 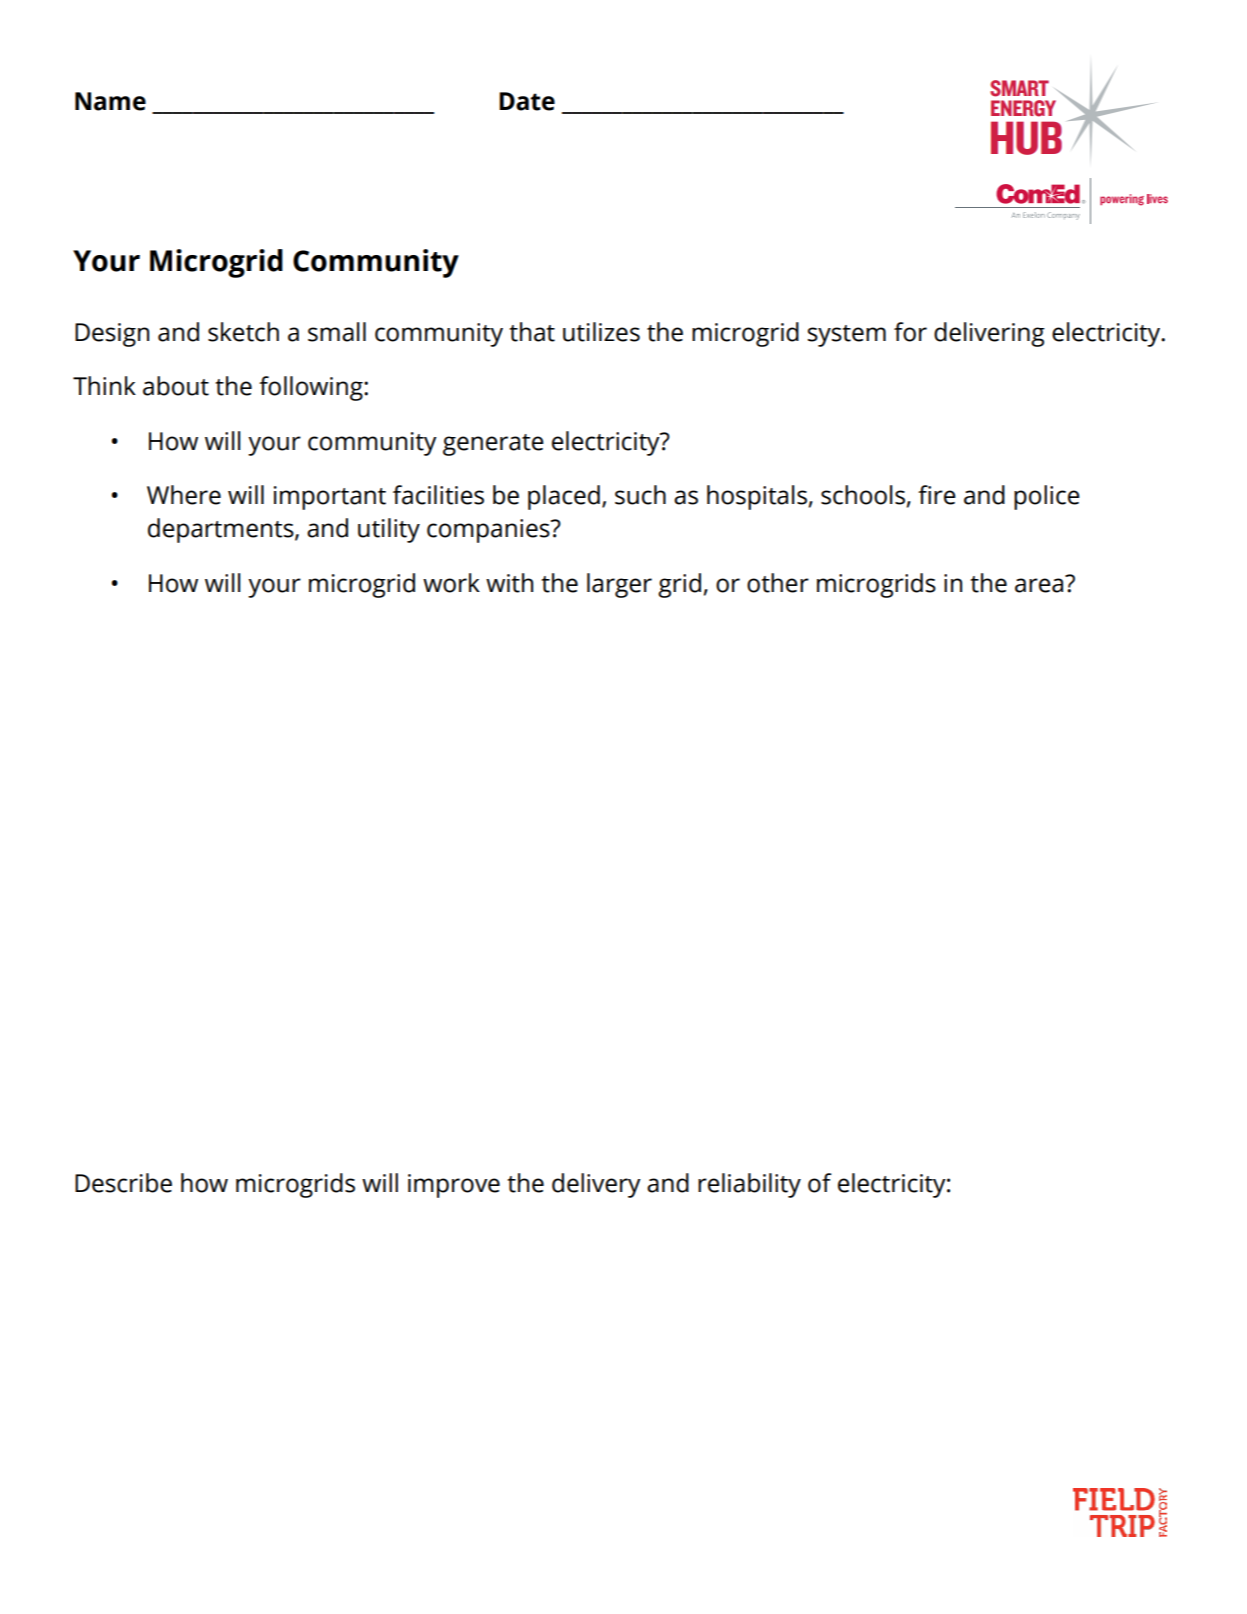 I want to click on reliability, so click(x=749, y=1185).
